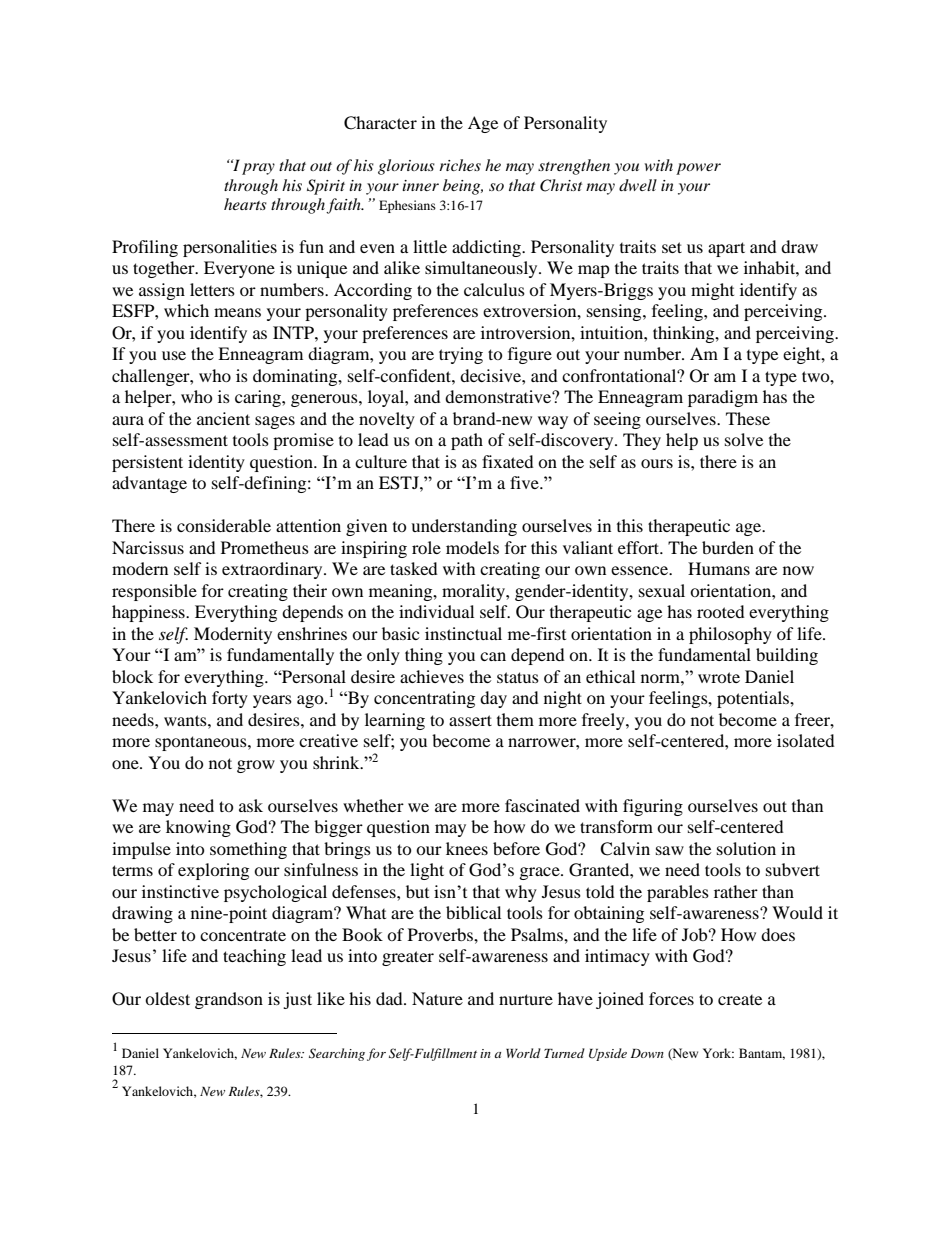 Image resolution: width=952 pixels, height=1233 pixels. Describe the element at coordinates (470, 720) in the screenshot. I see `assert` at that location.
